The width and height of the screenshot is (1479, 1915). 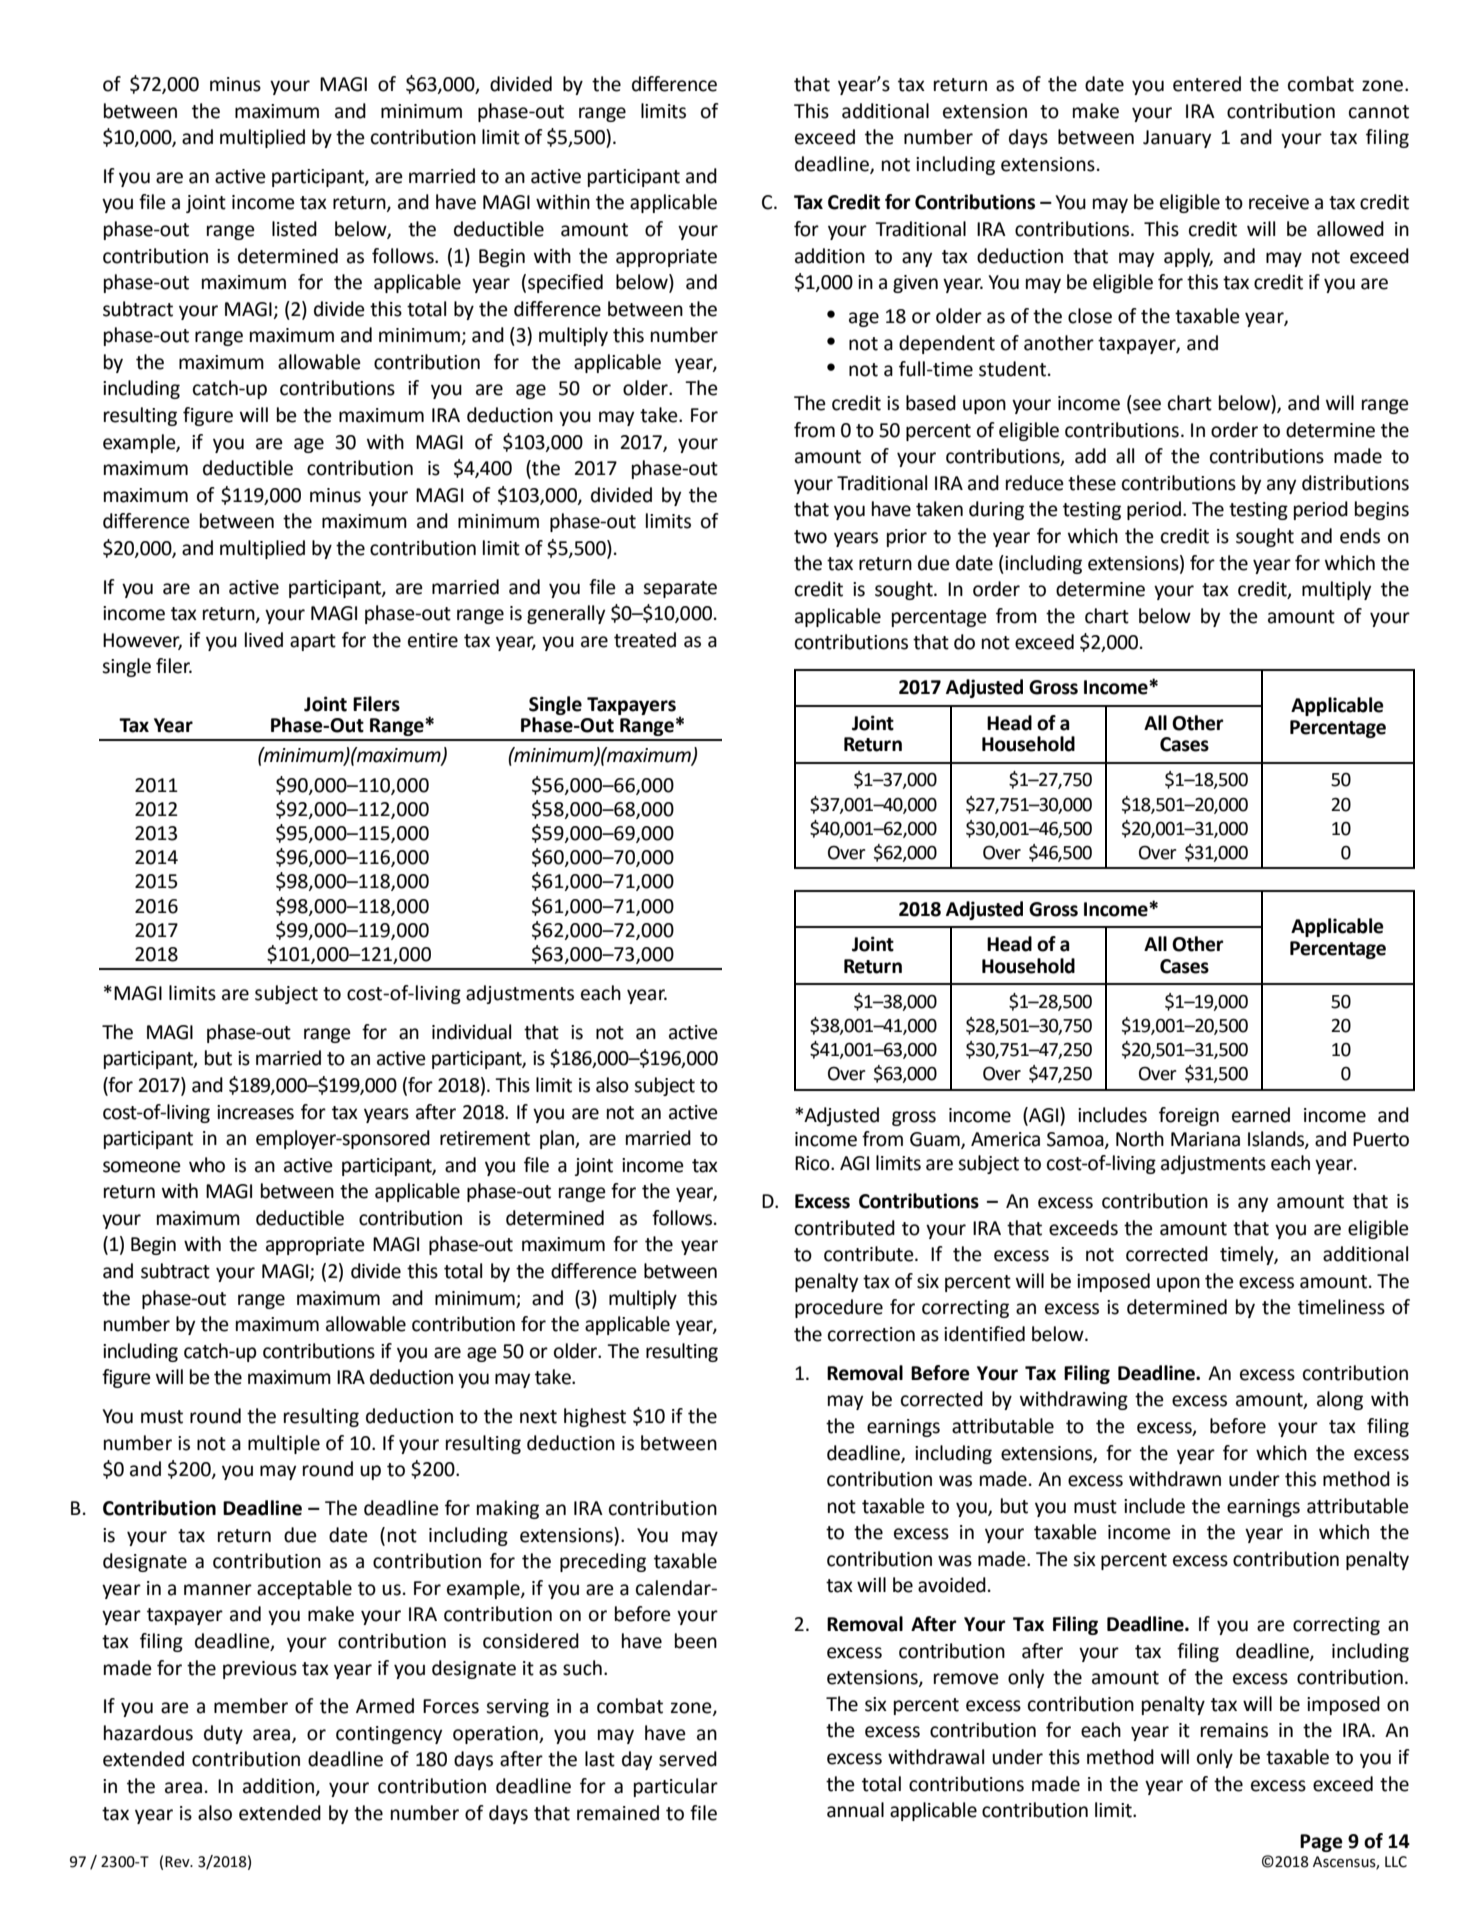 I want to click on given, so click(x=915, y=284).
